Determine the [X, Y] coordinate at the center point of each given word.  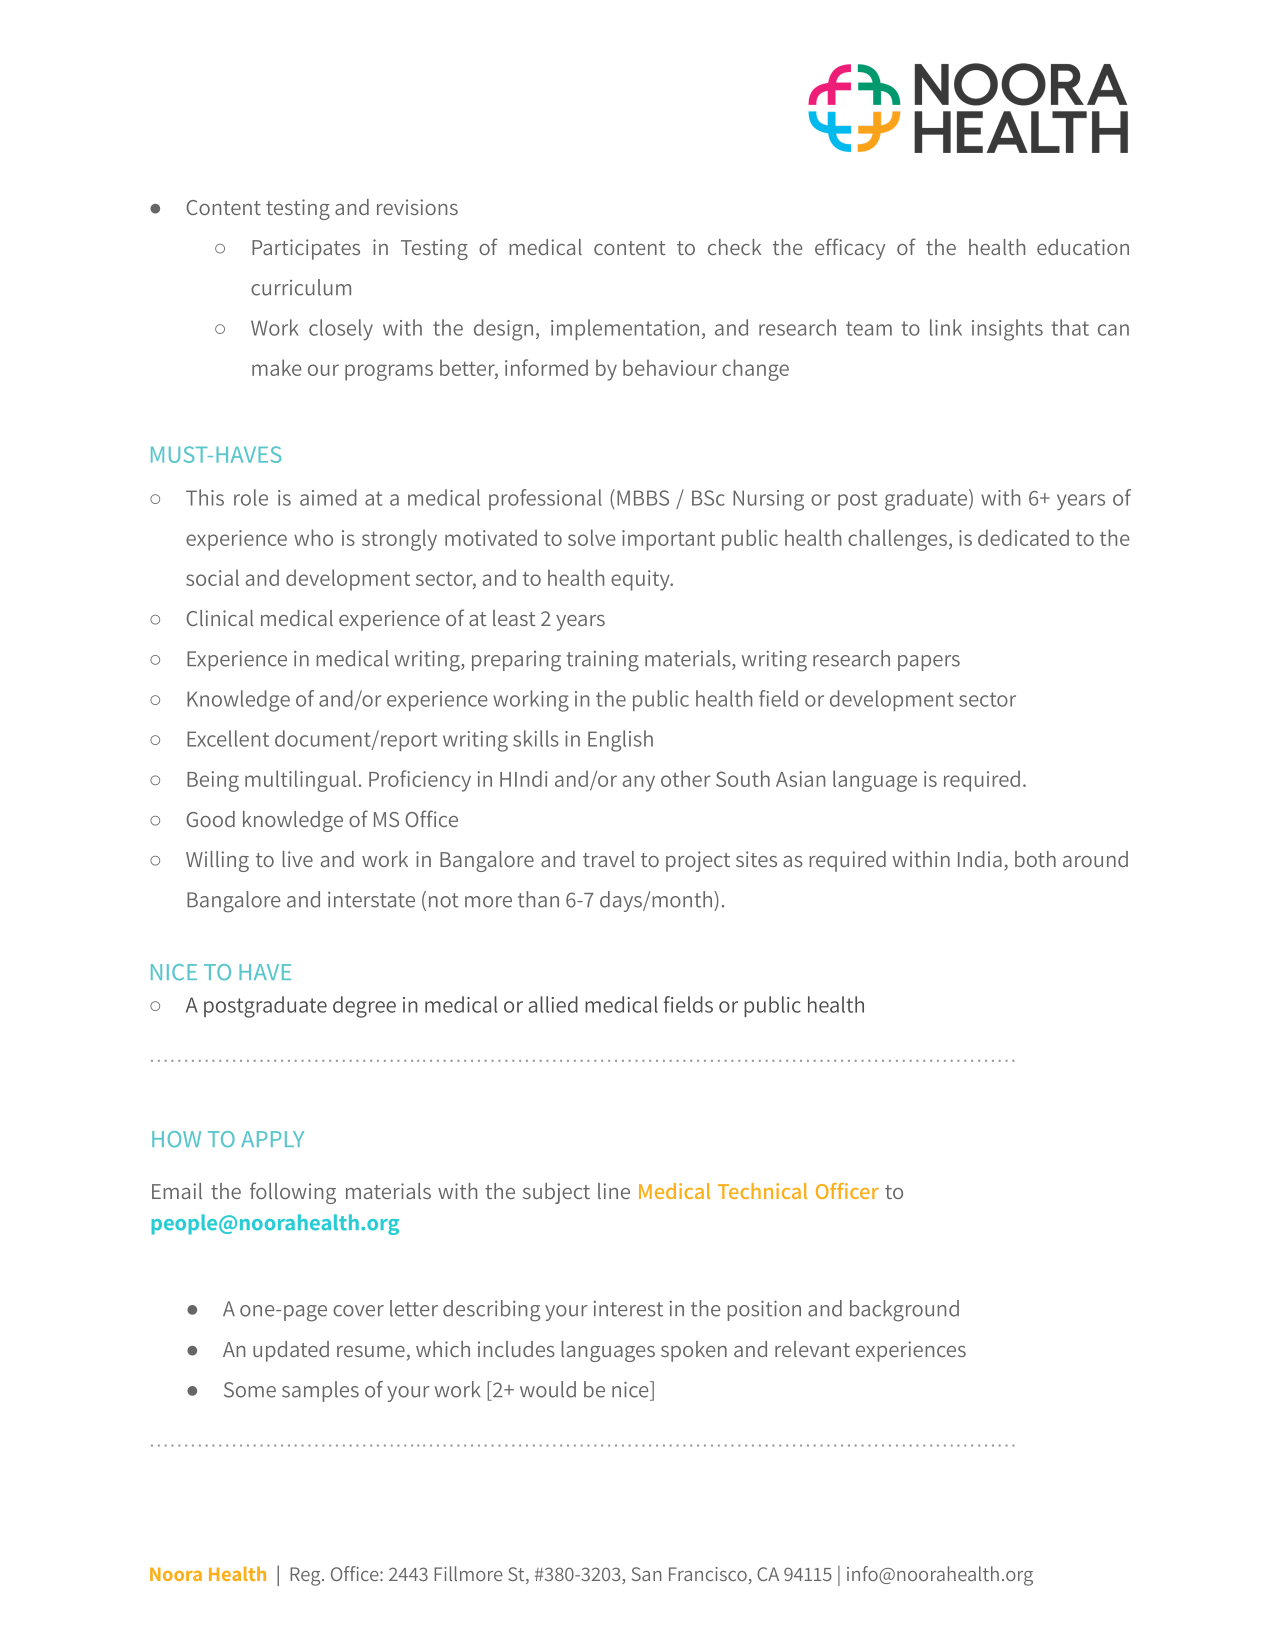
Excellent [228, 738]
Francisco [708, 1574]
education [1083, 247]
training [603, 661]
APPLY [272, 1139]
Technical [762, 1191]
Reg [306, 1576]
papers [929, 663]
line [614, 1191]
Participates [306, 249]
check [734, 247]
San [647, 1574]
